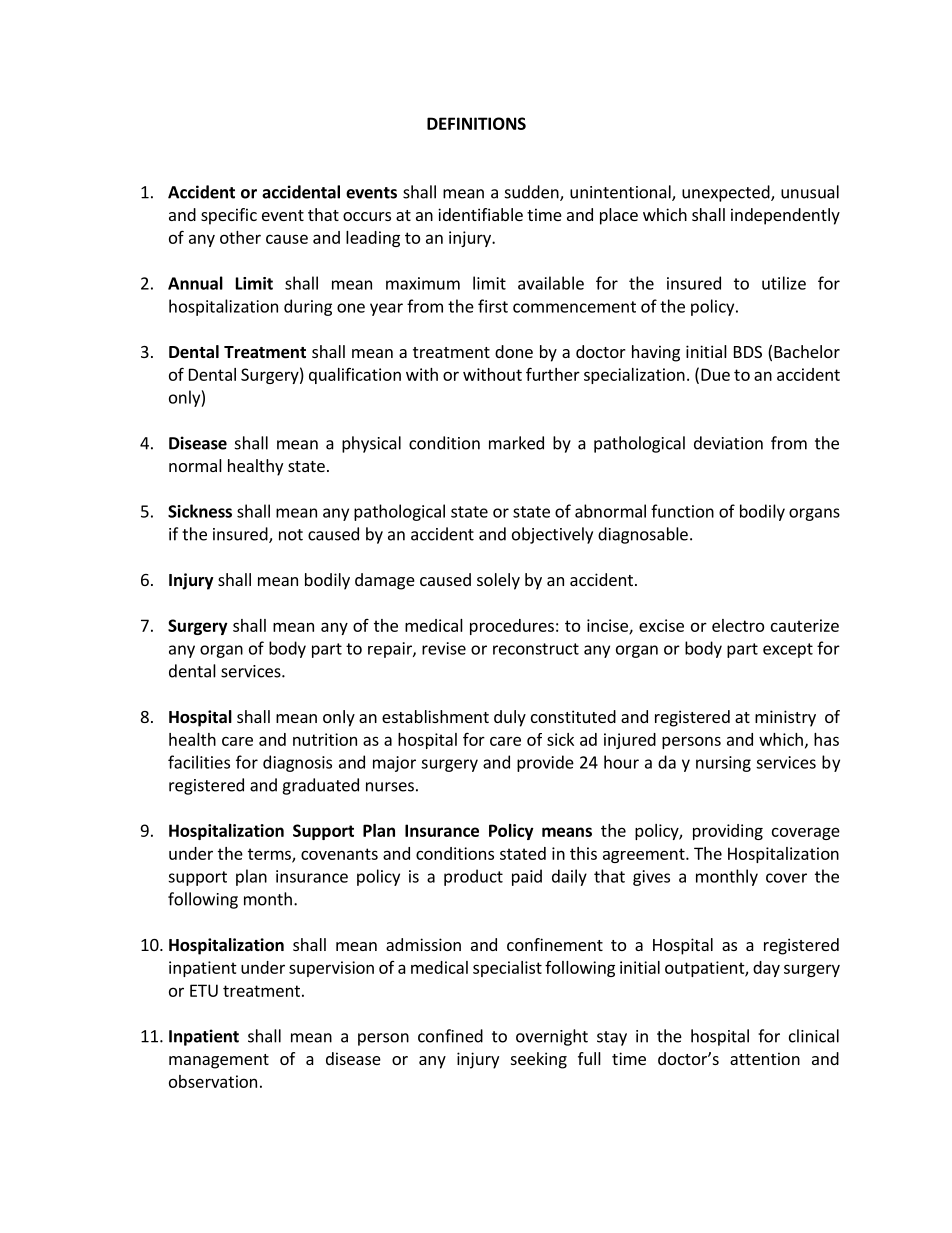 The height and width of the screenshot is (1233, 952). I want to click on solely, so click(498, 581).
